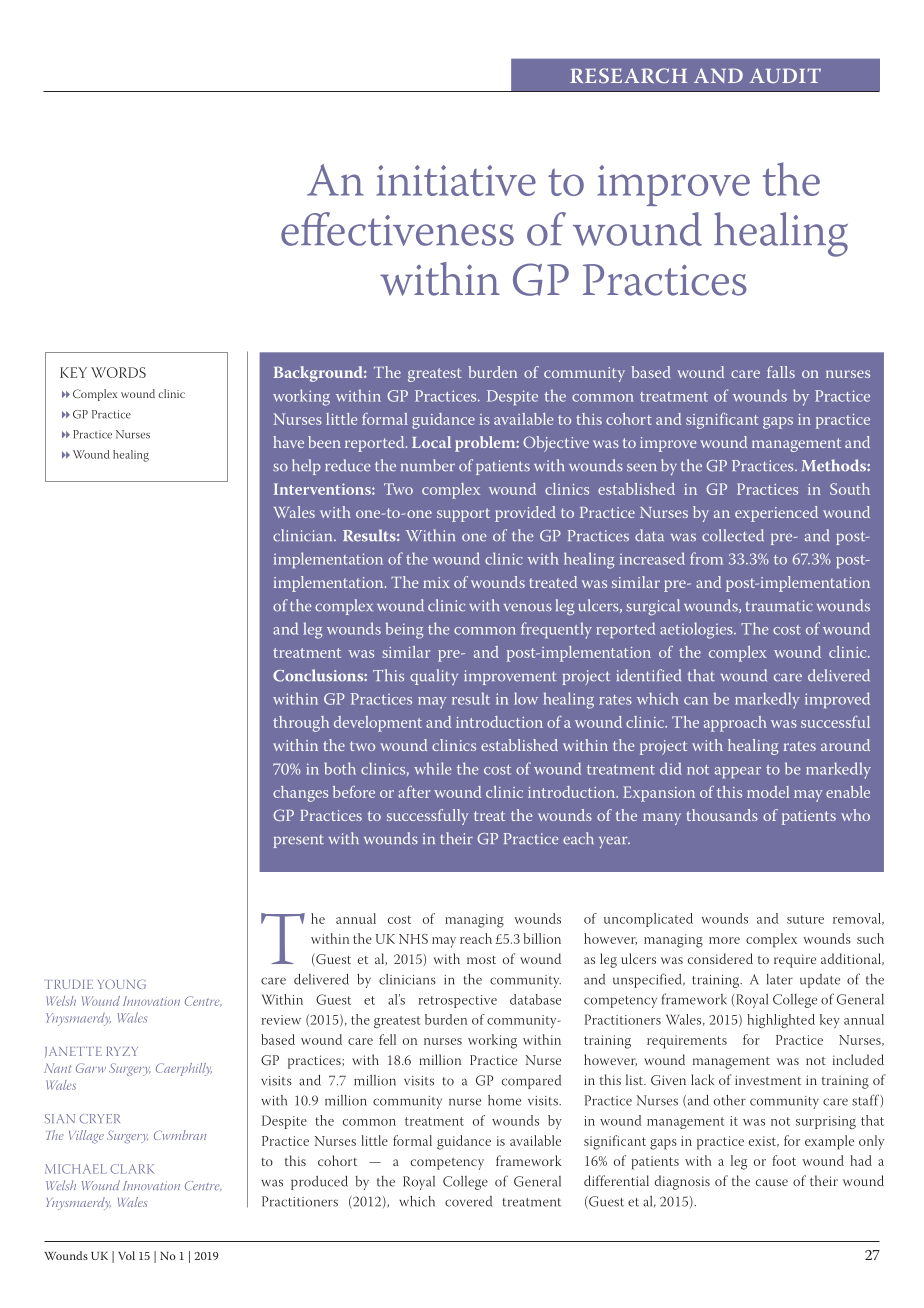 The height and width of the screenshot is (1308, 924). I want to click on cause, so click(772, 1182).
